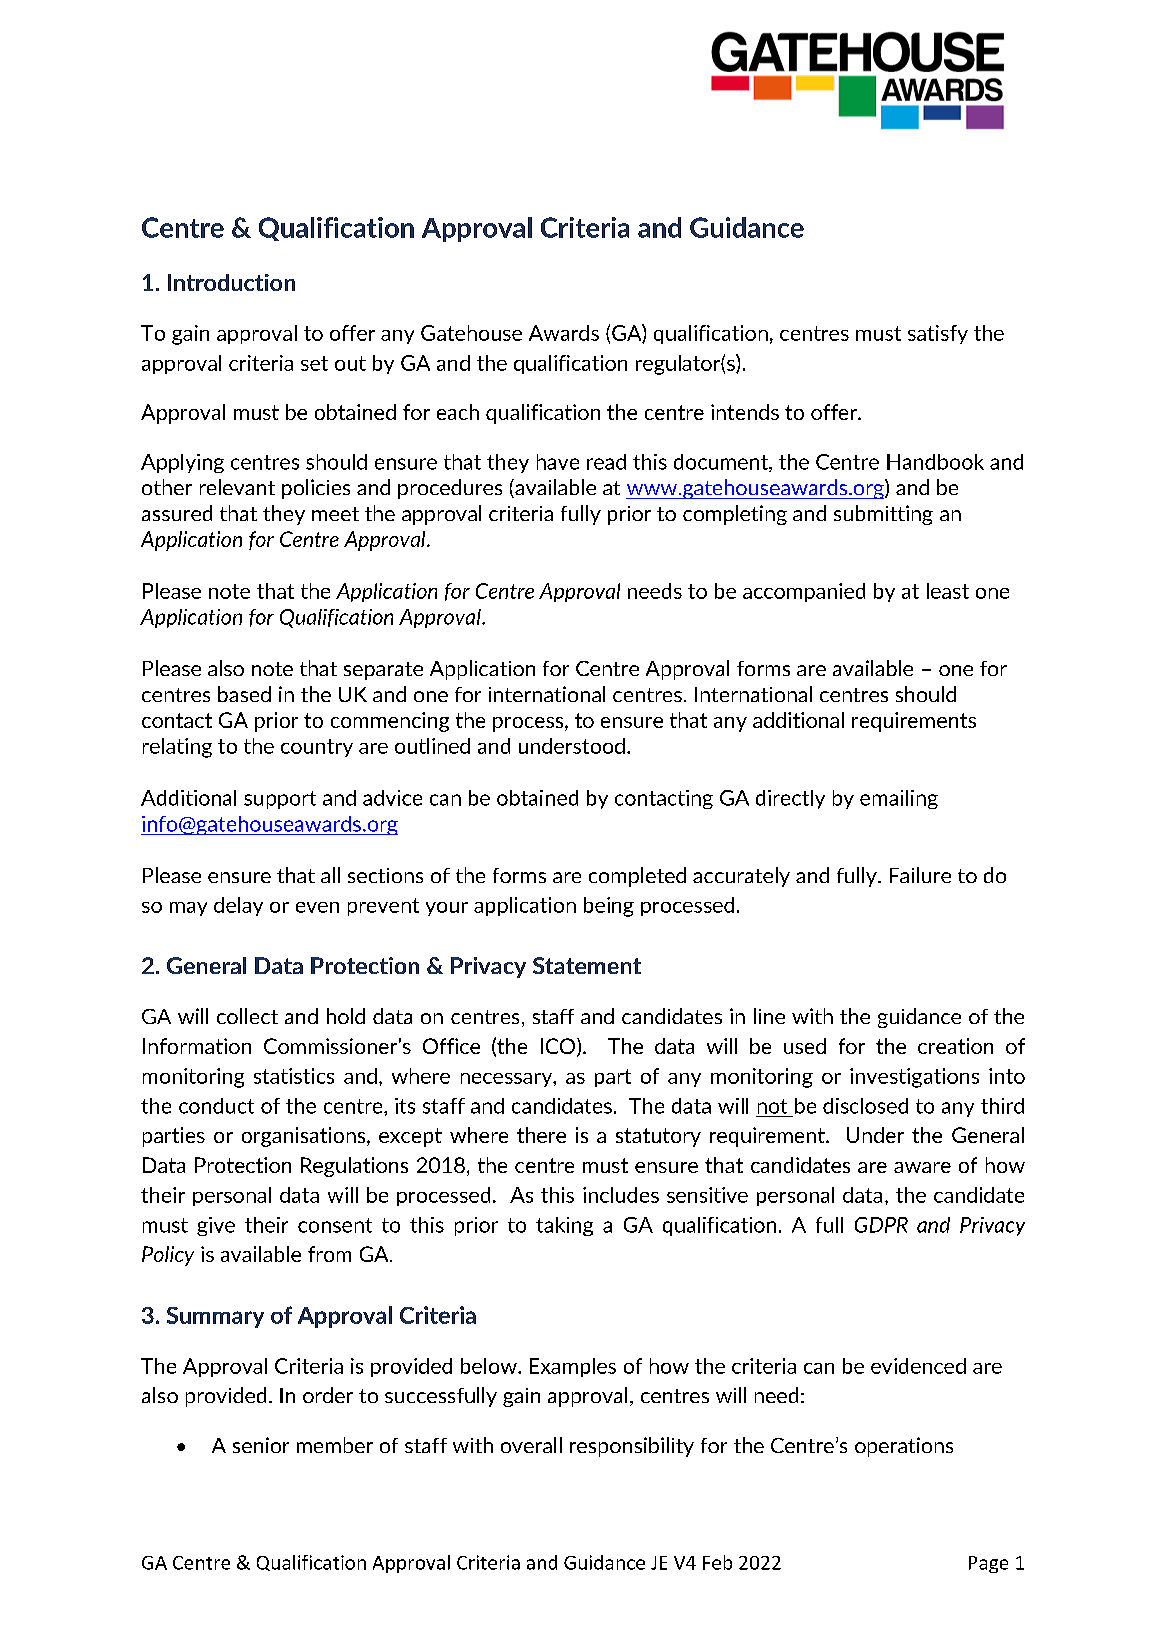 This screenshot has width=1166, height=1649. What do you see at coordinates (948, 591) in the screenshot?
I see `least` at bounding box center [948, 591].
